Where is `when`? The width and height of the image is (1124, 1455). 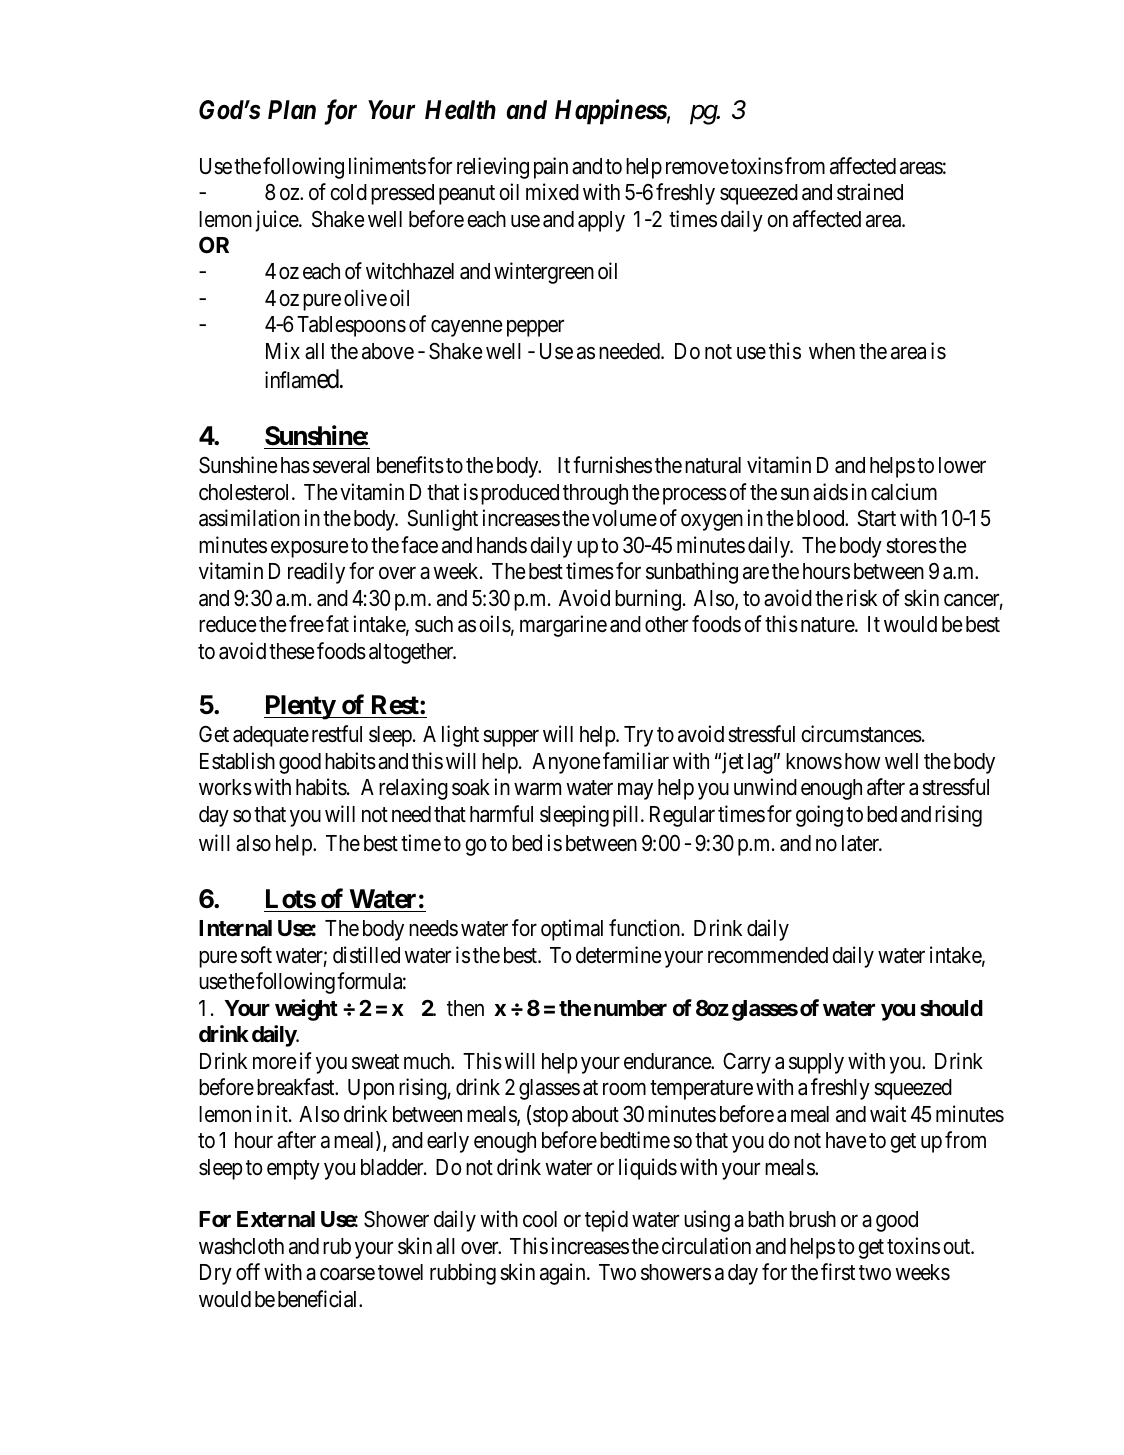 when is located at coordinates (832, 351).
